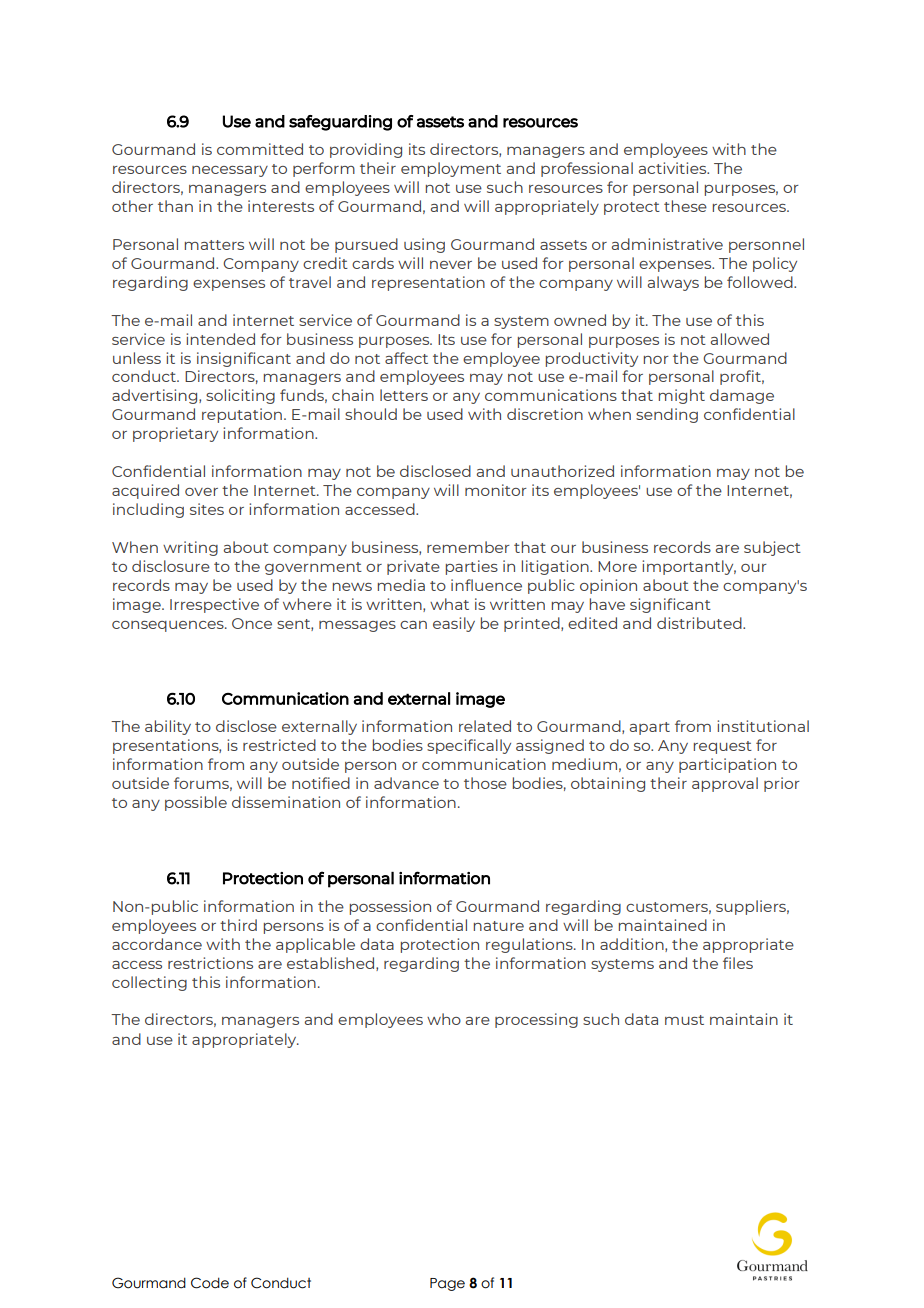 The height and width of the page is (1308, 924). Describe the element at coordinates (674, 168) in the page. I see `activities` at that location.
